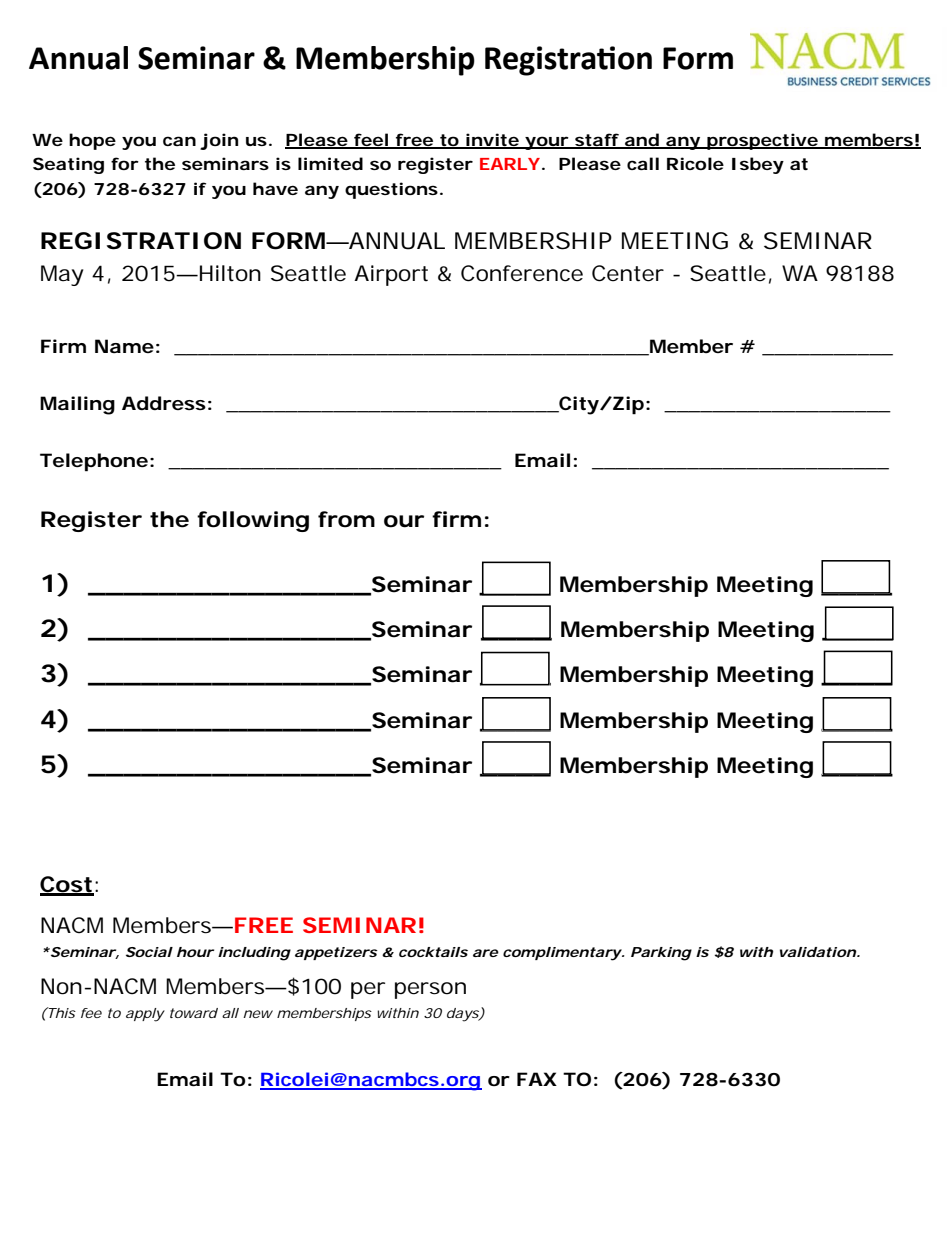 The height and width of the screenshot is (1233, 952). What do you see at coordinates (391, 275) in the screenshot?
I see `Airport` at bounding box center [391, 275].
